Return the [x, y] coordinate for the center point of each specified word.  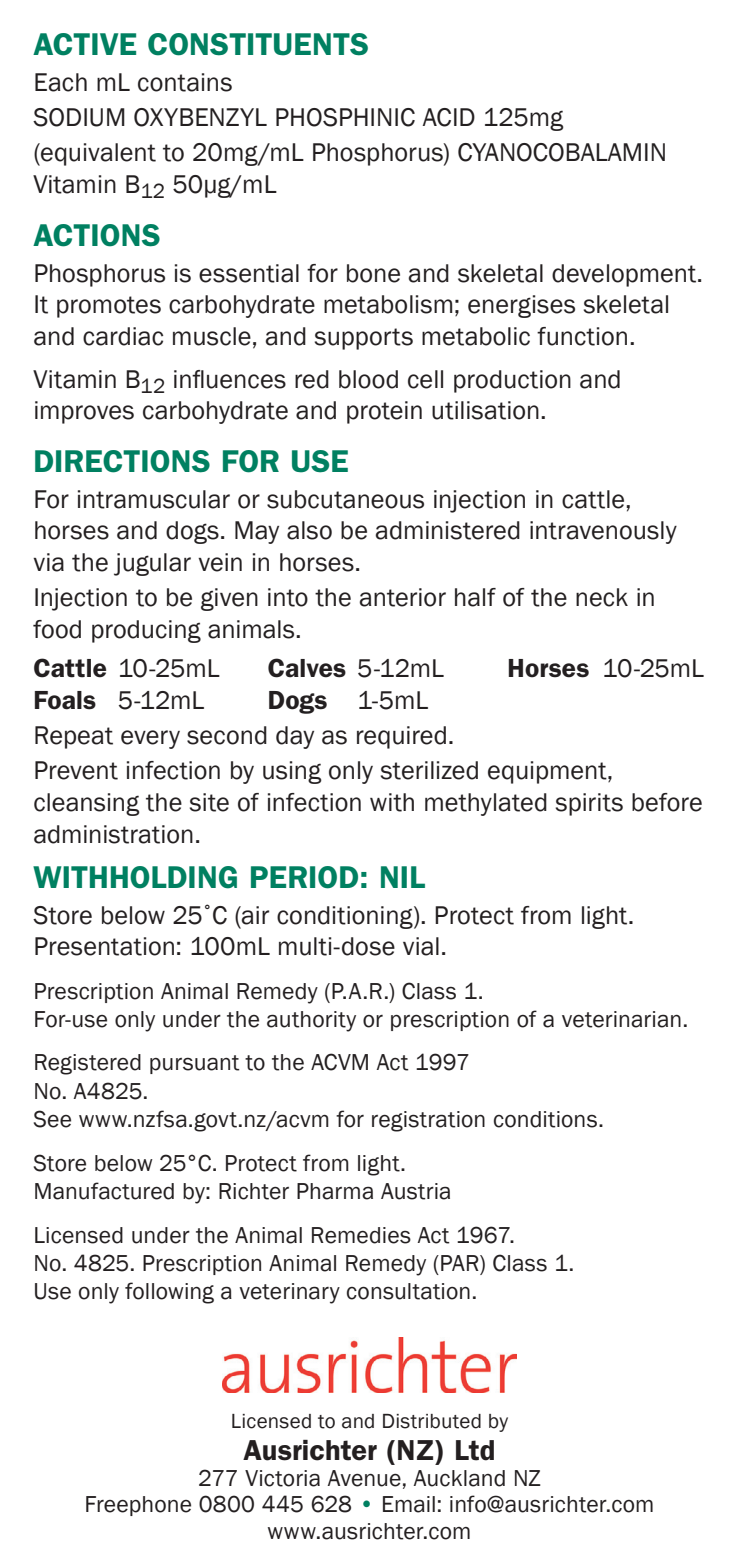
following [169, 1293]
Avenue [364, 1478]
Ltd [475, 1450]
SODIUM [79, 117]
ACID [449, 117]
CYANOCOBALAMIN [561, 152]
